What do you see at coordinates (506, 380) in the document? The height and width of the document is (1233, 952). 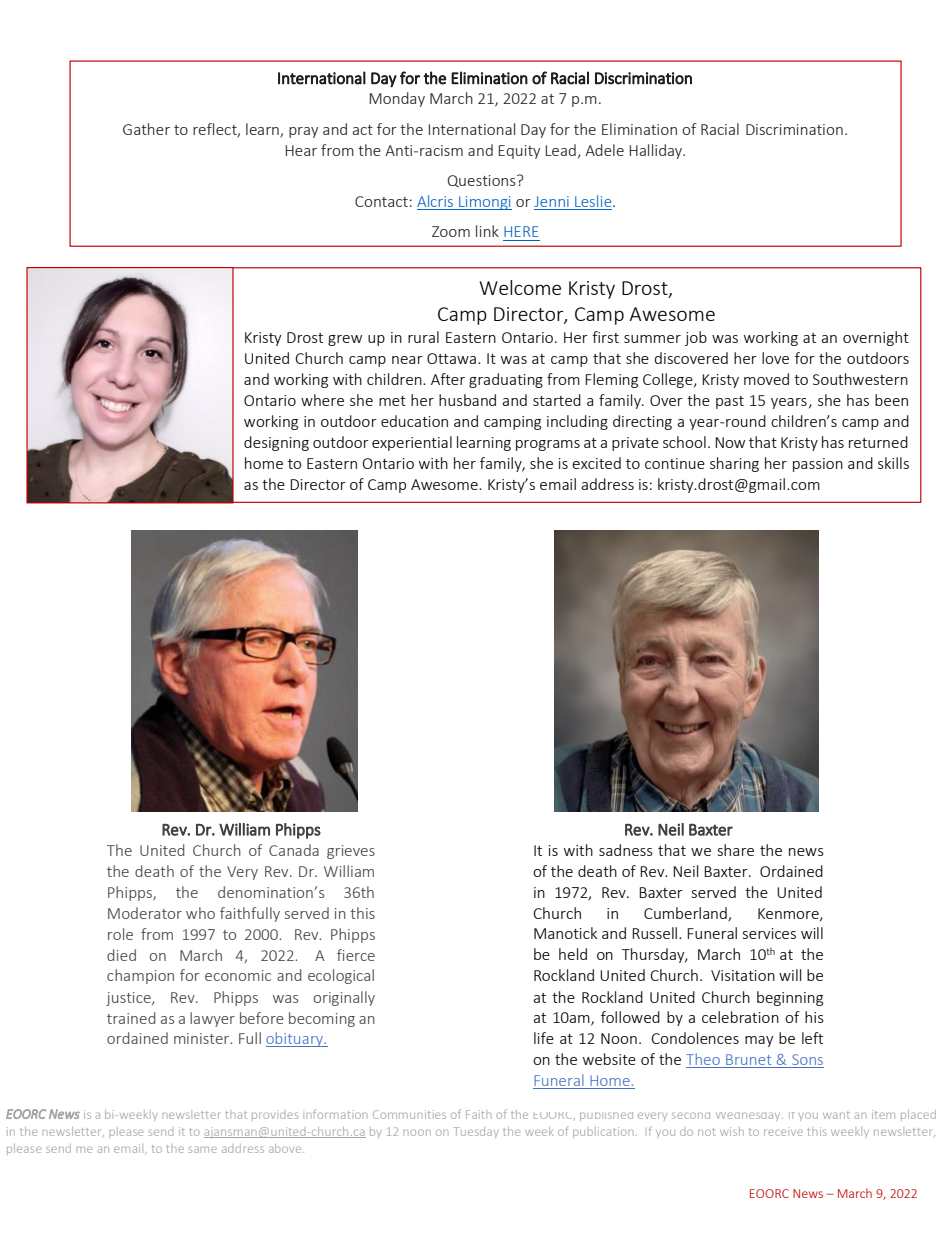 I see `graduating` at bounding box center [506, 380].
